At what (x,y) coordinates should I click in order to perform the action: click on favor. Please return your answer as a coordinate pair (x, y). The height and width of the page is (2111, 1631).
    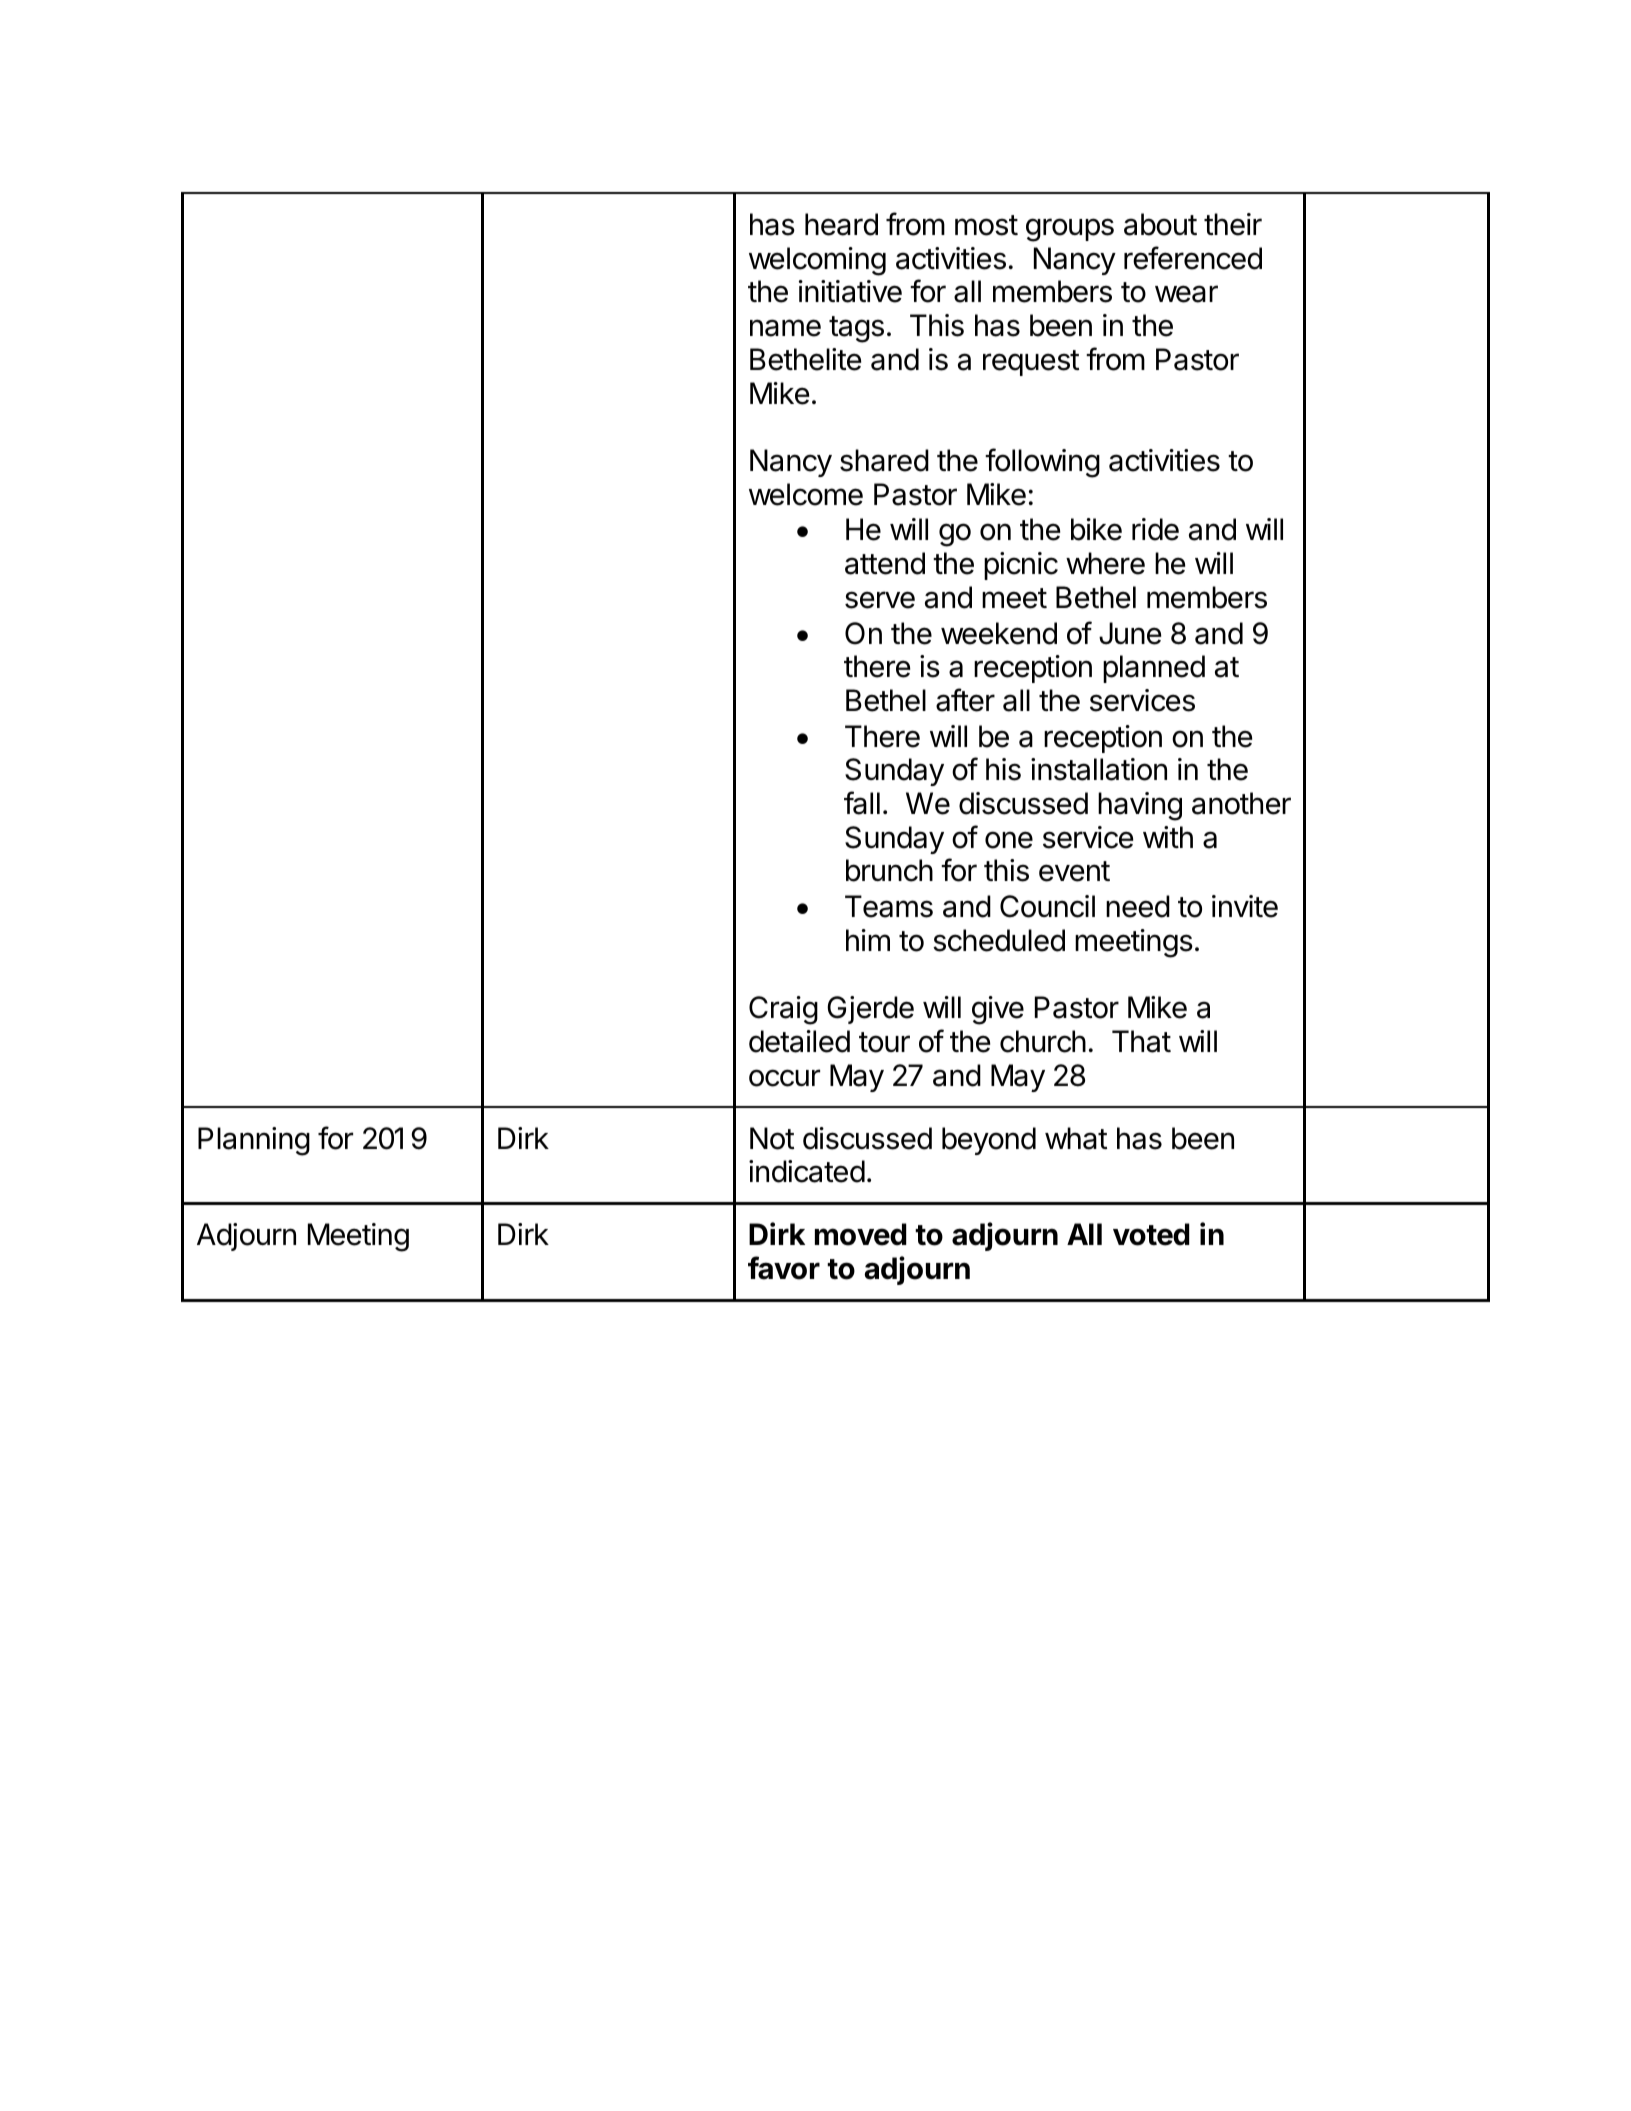
    Looking at the image, I should click on (784, 1268).
